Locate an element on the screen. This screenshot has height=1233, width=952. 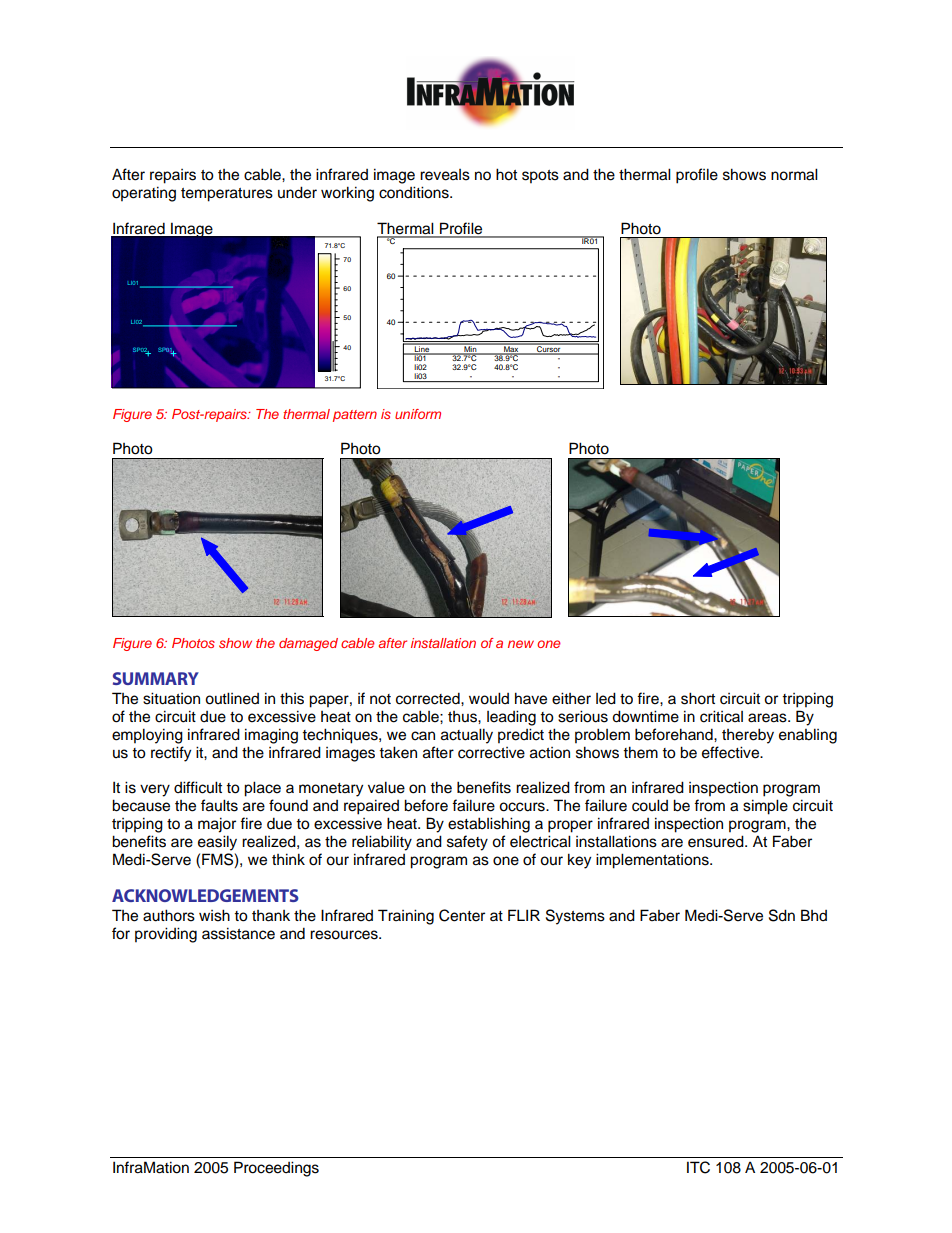
short is located at coordinates (698, 698).
